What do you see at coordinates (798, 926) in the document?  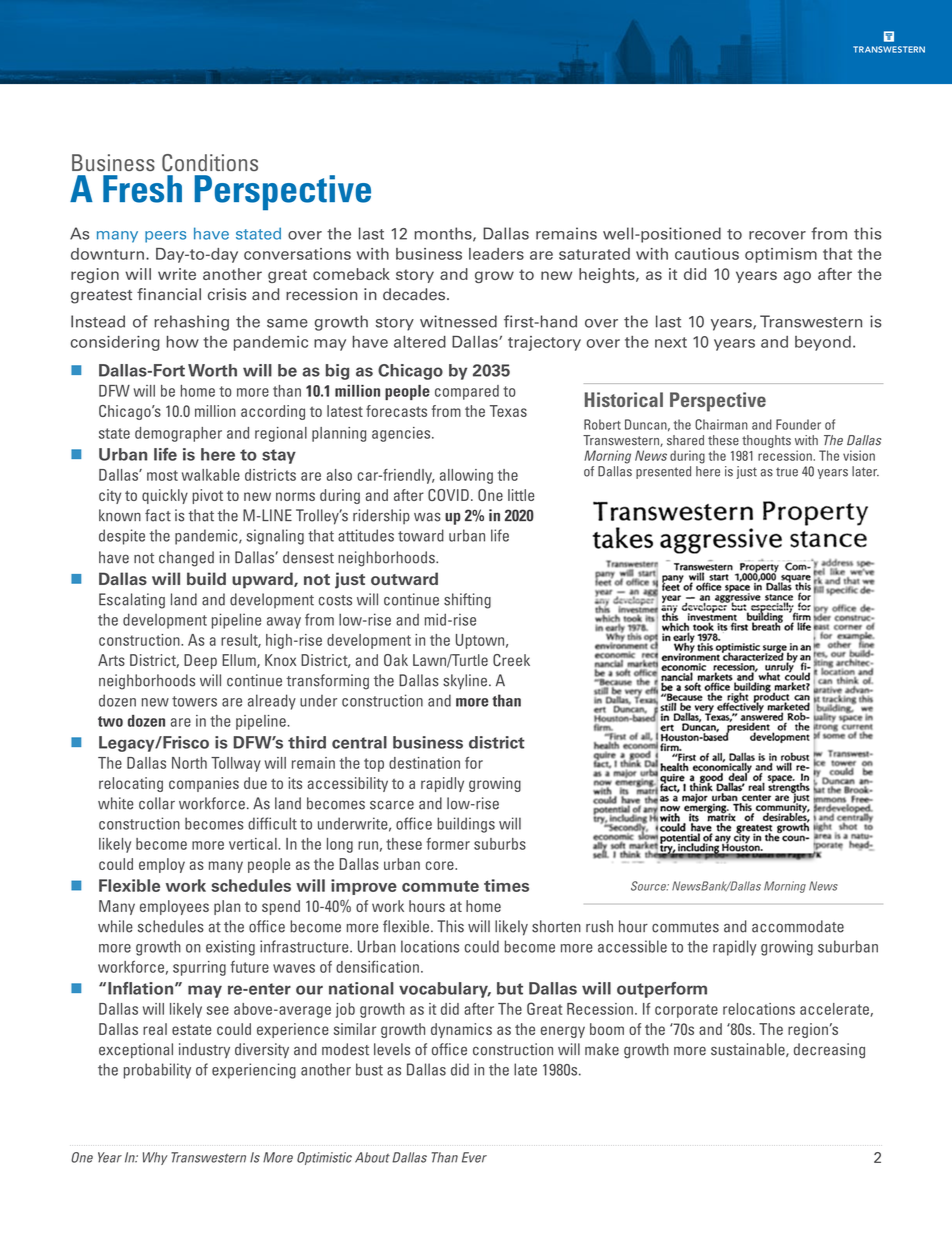 I see `accommodate` at bounding box center [798, 926].
